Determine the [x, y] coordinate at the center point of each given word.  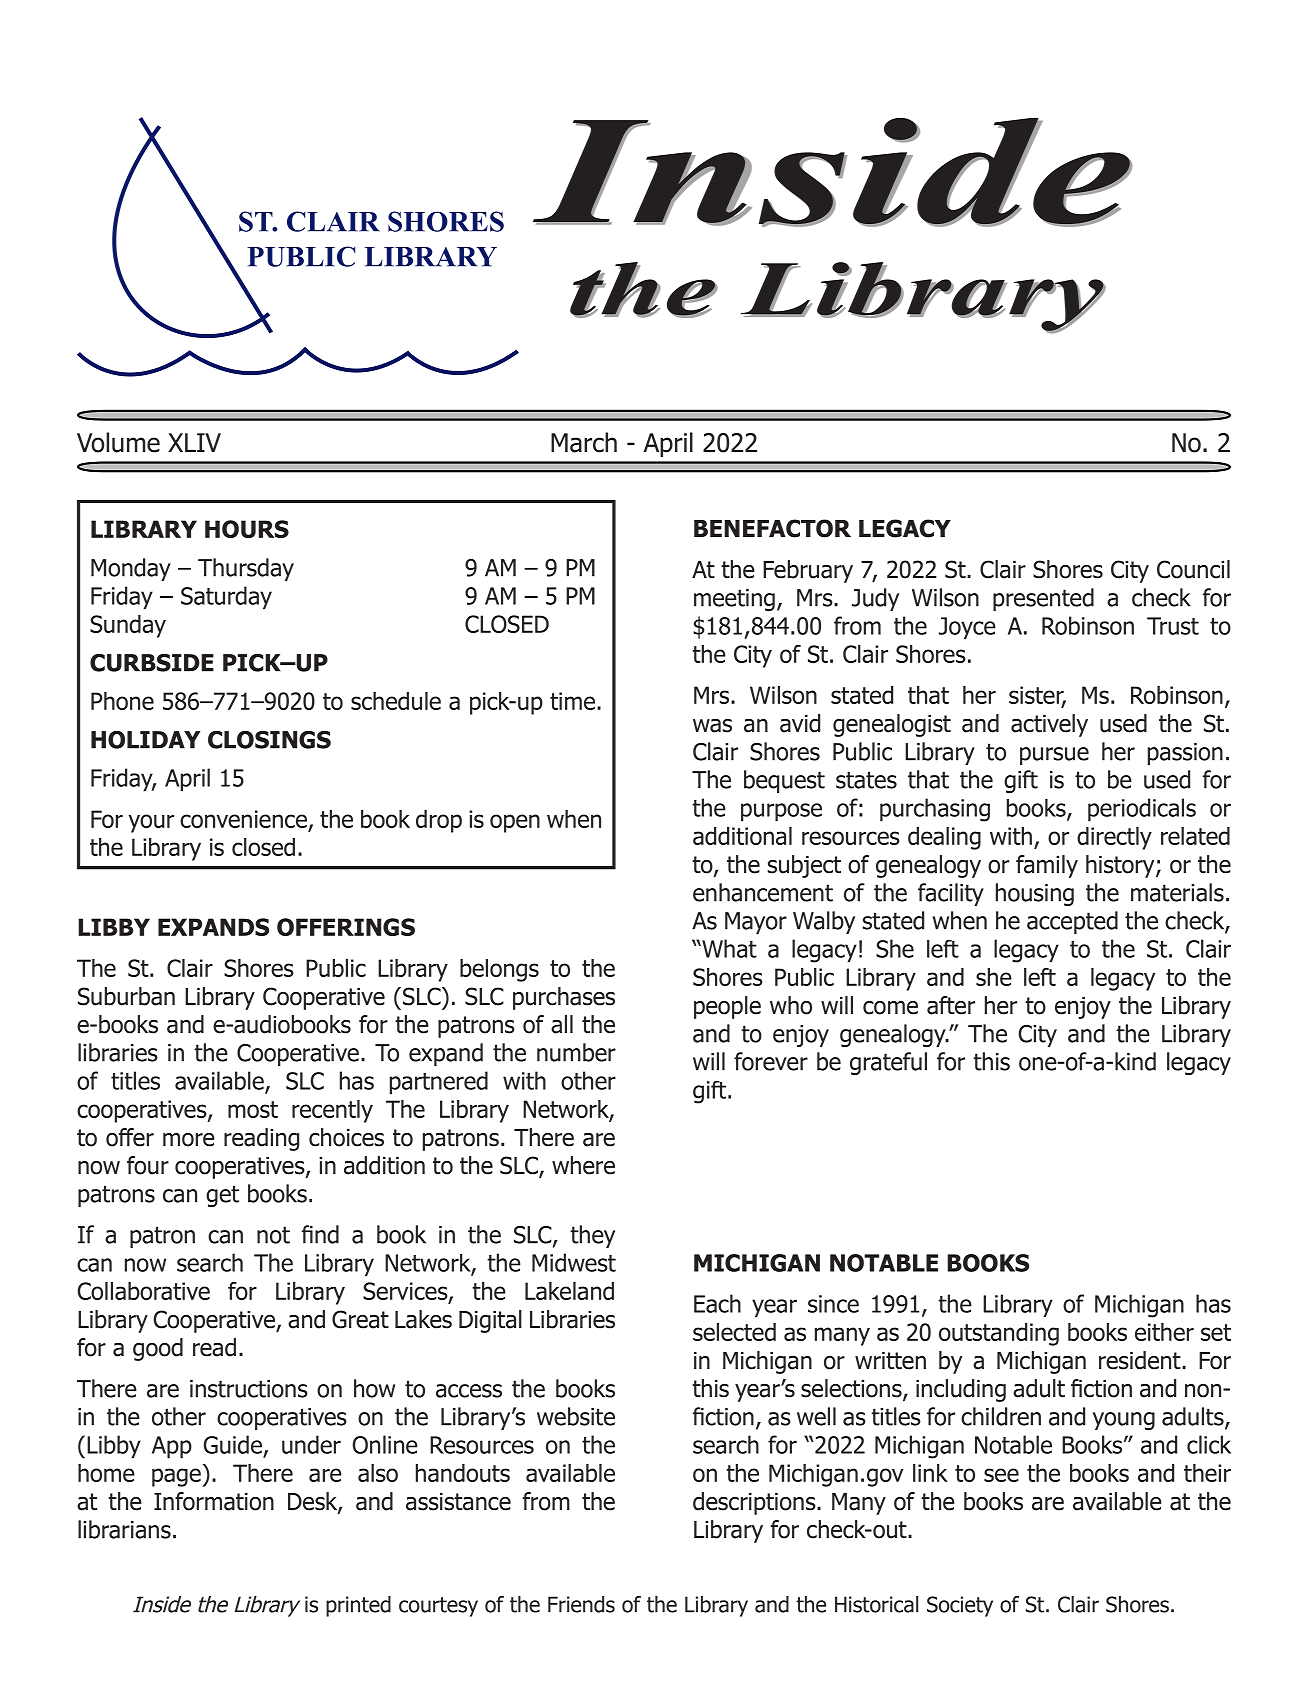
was [712, 726]
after [951, 1005]
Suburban [126, 996]
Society [960, 1606]
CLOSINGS [269, 740]
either [1164, 1332]
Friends [581, 1604]
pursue [1054, 756]
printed [358, 1606]
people [727, 1007]
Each [717, 1303]
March [584, 442]
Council [1193, 569]
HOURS [247, 529]
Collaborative [144, 1291]
